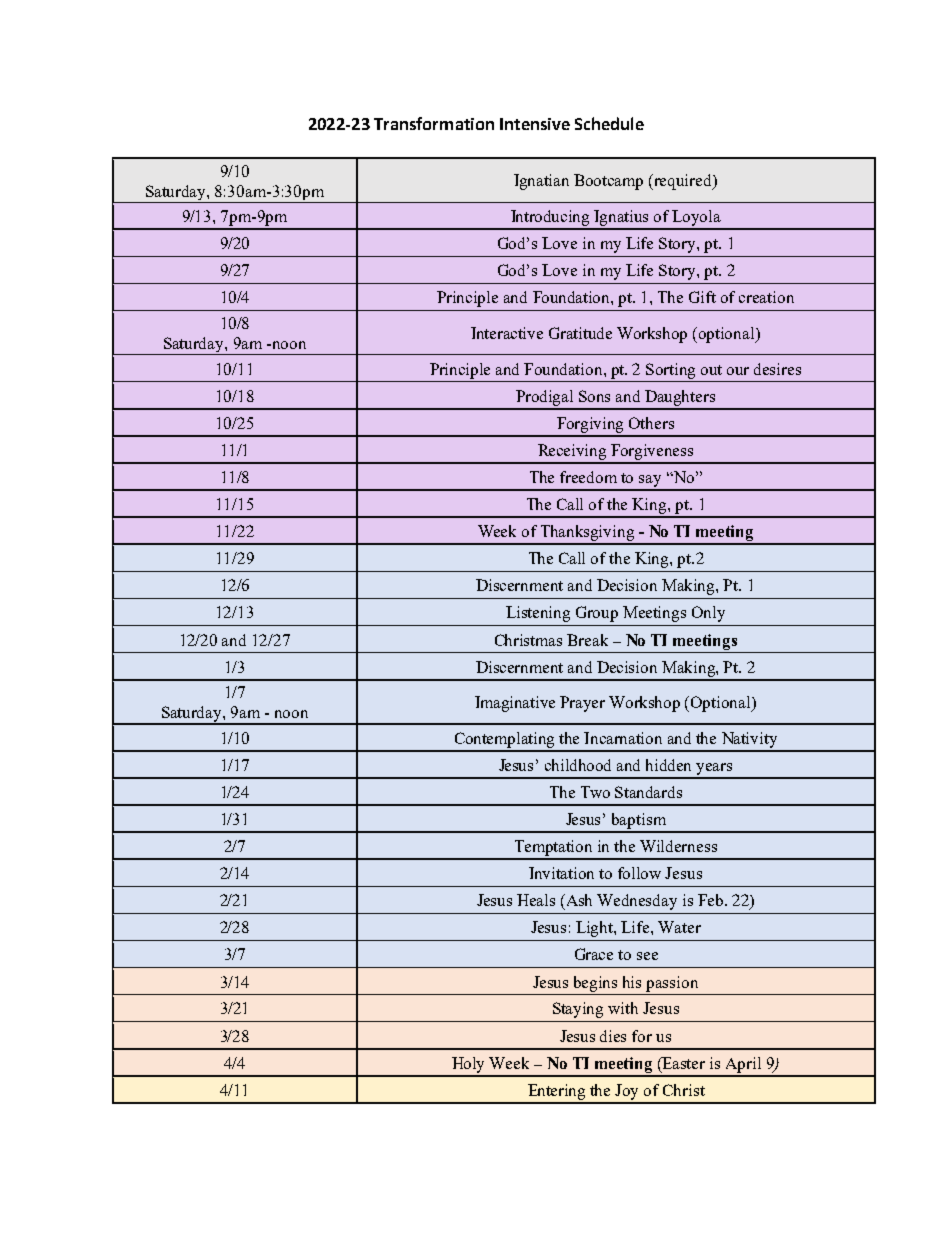 The width and height of the screenshot is (952, 1233). I want to click on Wilderness, so click(678, 846).
